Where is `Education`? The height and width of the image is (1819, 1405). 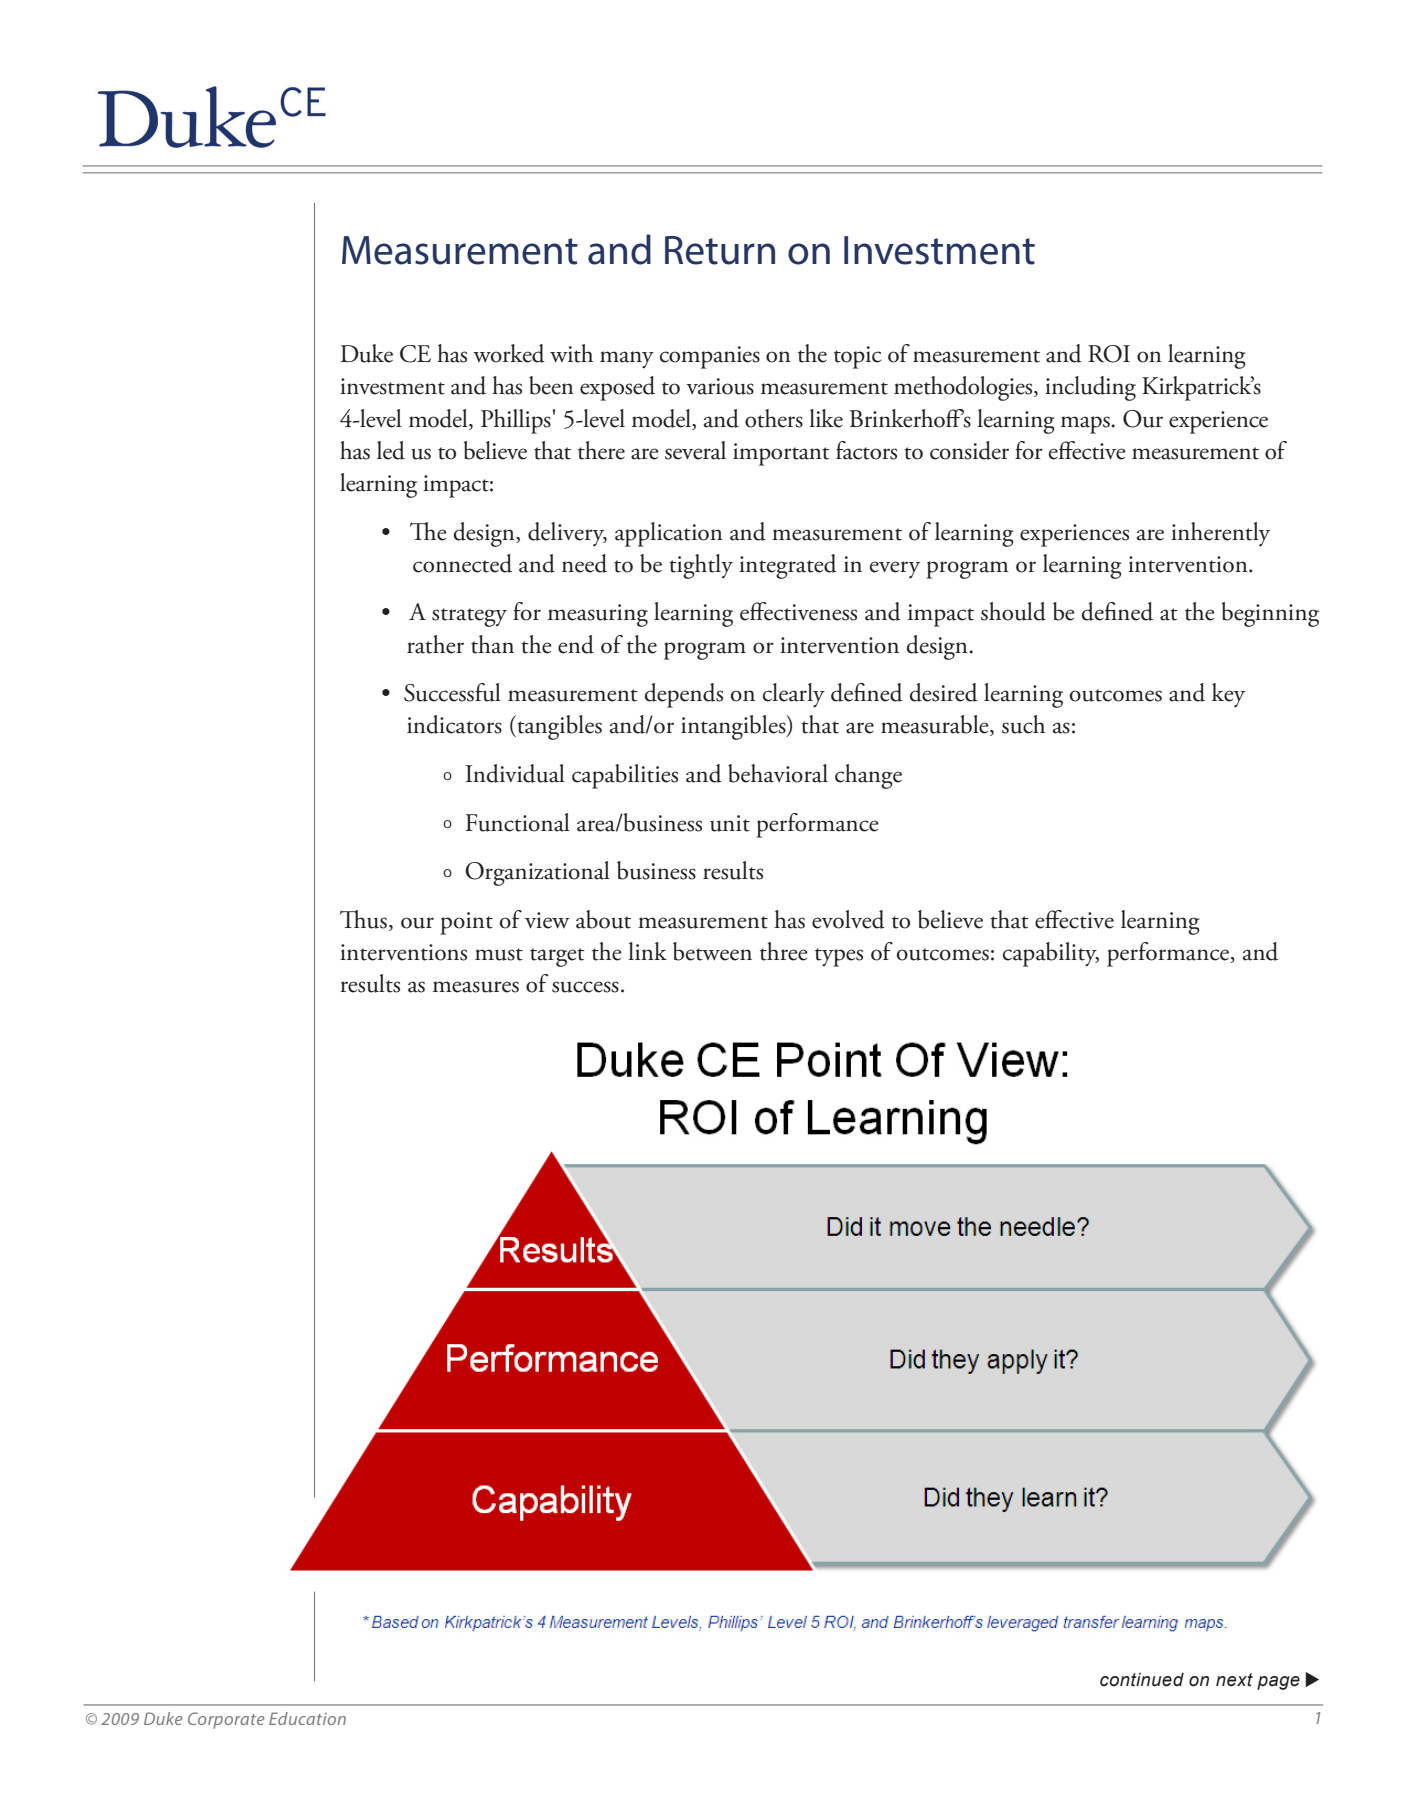 Education is located at coordinates (307, 1718).
